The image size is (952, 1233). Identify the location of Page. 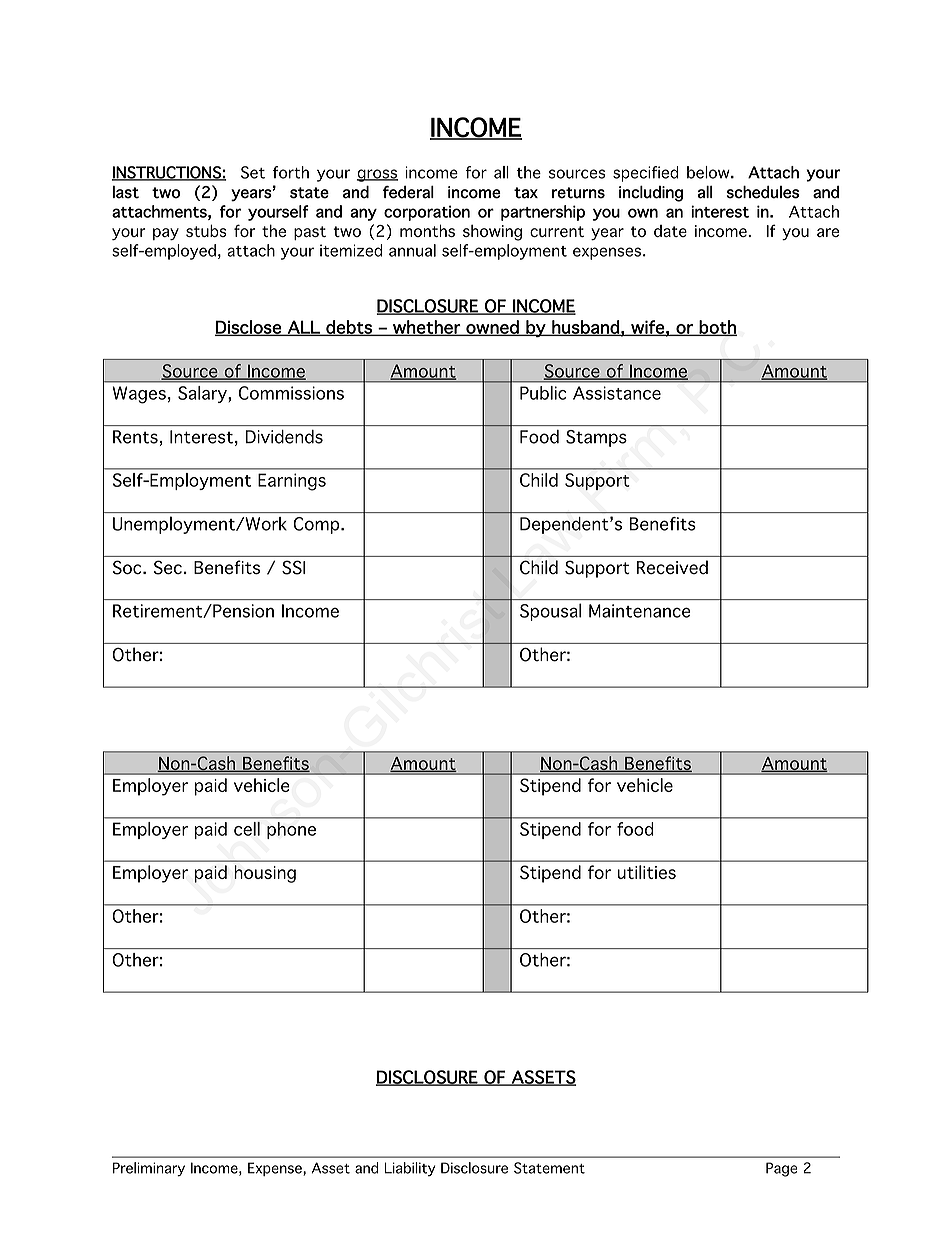
(781, 1169).
